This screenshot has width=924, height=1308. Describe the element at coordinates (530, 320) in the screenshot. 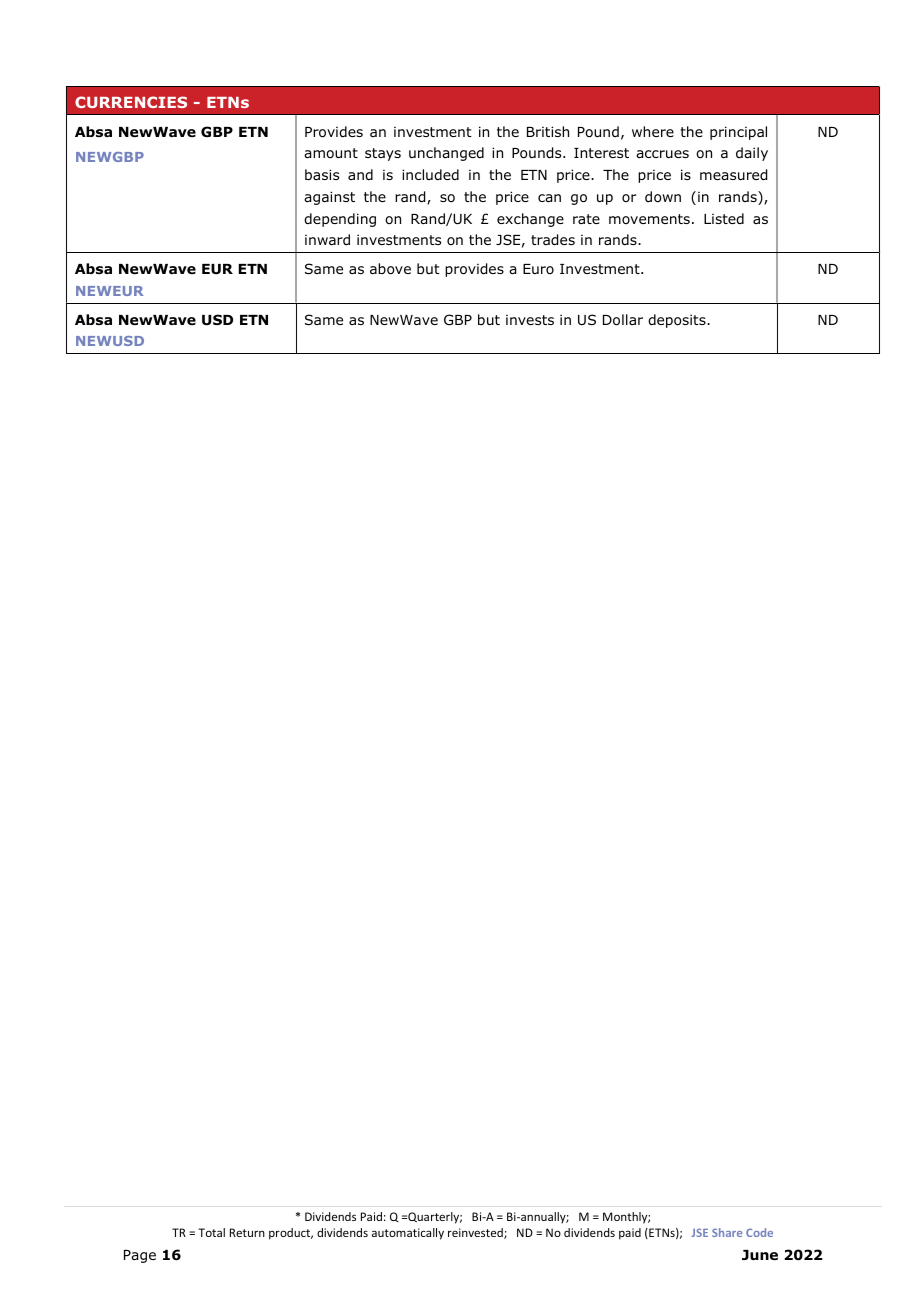

I see `invests` at that location.
